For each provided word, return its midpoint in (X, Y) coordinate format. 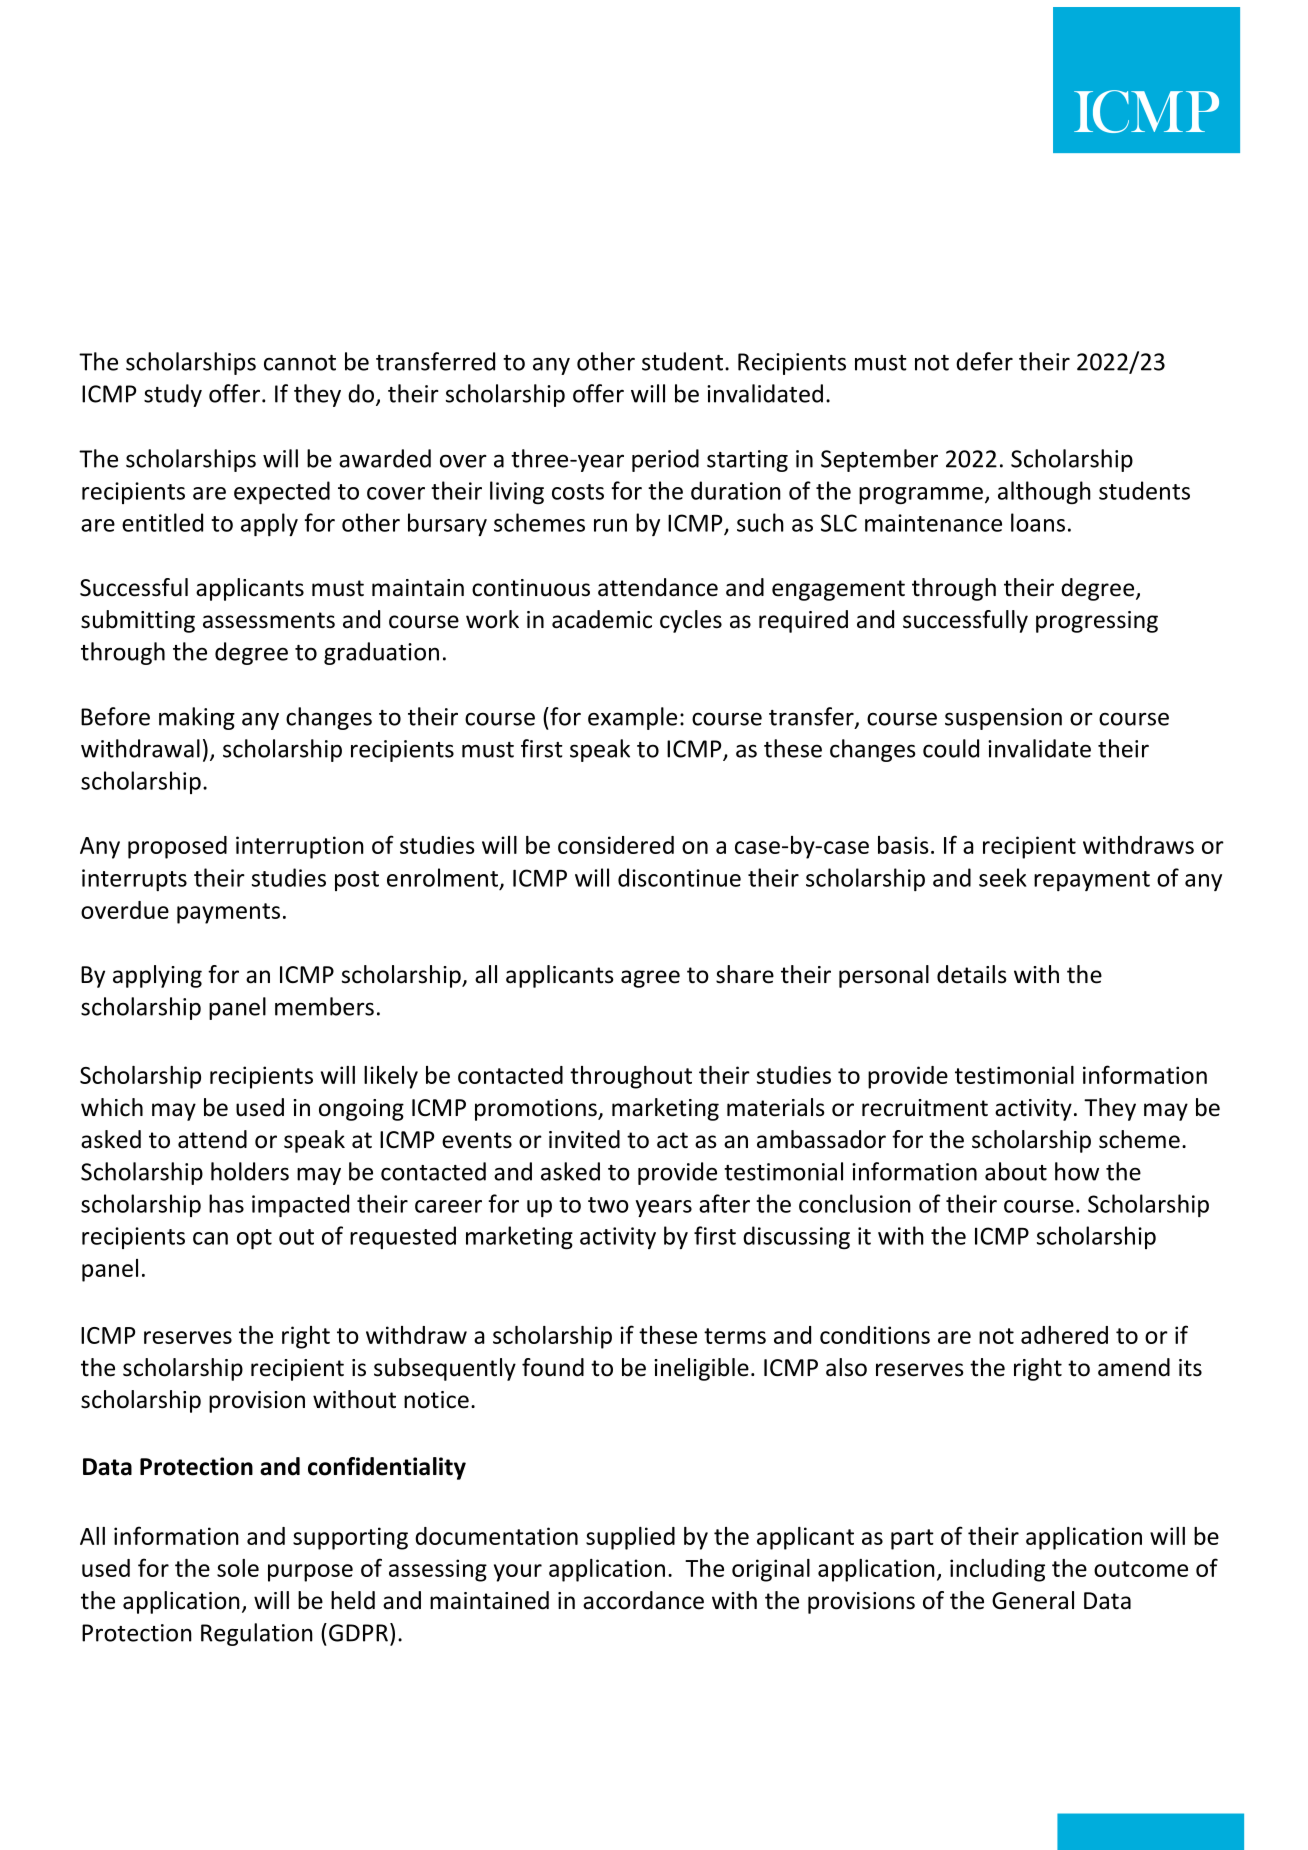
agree (650, 979)
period (665, 460)
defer (984, 361)
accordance (643, 1600)
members (324, 1006)
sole (238, 1568)
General (1033, 1600)
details (972, 974)
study (173, 395)
